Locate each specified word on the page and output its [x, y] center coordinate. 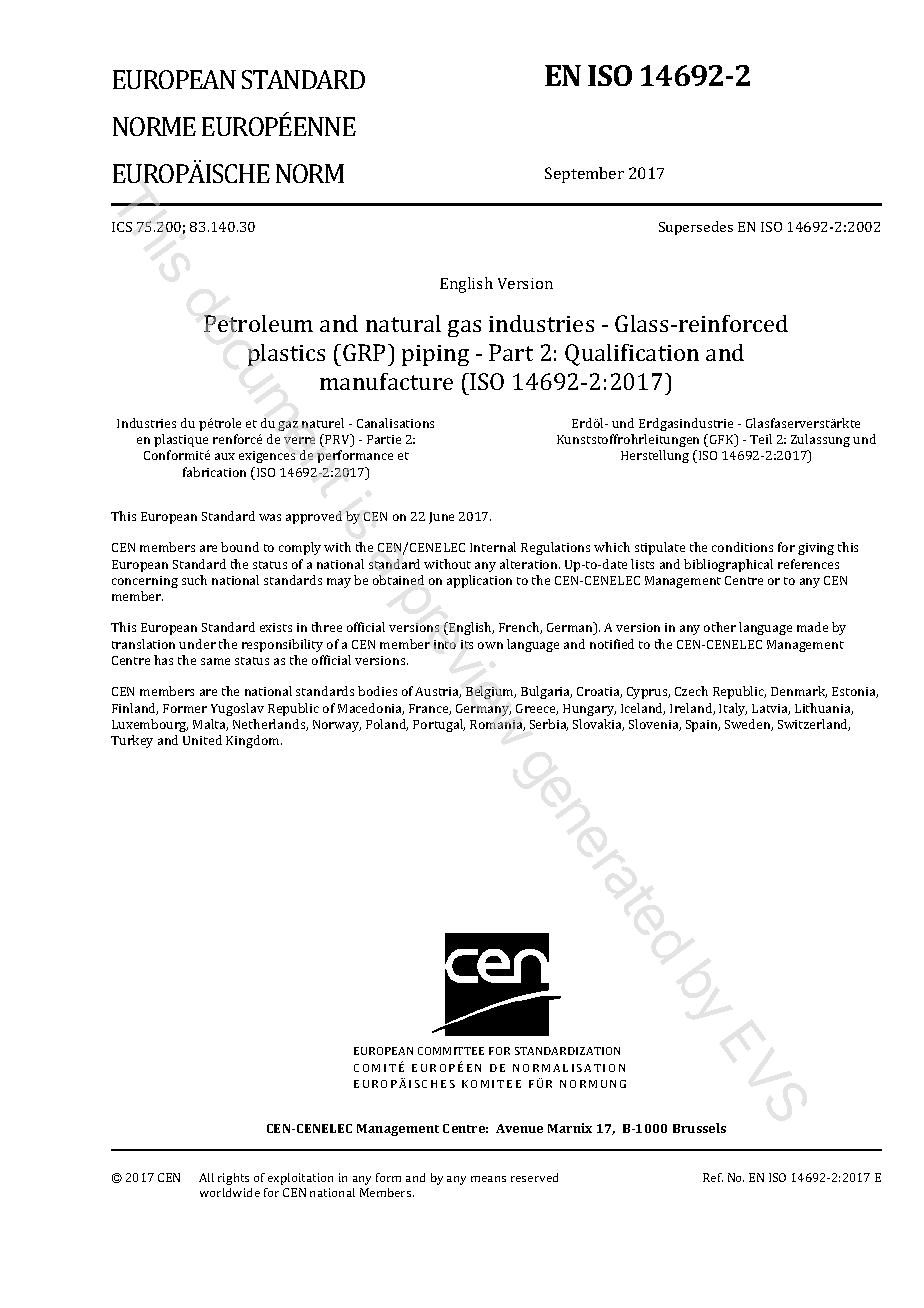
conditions [742, 547]
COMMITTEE [451, 1051]
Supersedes [696, 228]
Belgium [491, 692]
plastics [286, 355]
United [202, 740]
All [206, 1177]
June [441, 518]
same [215, 661]
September [584, 175]
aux [225, 456]
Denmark [799, 692]
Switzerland [814, 725]
